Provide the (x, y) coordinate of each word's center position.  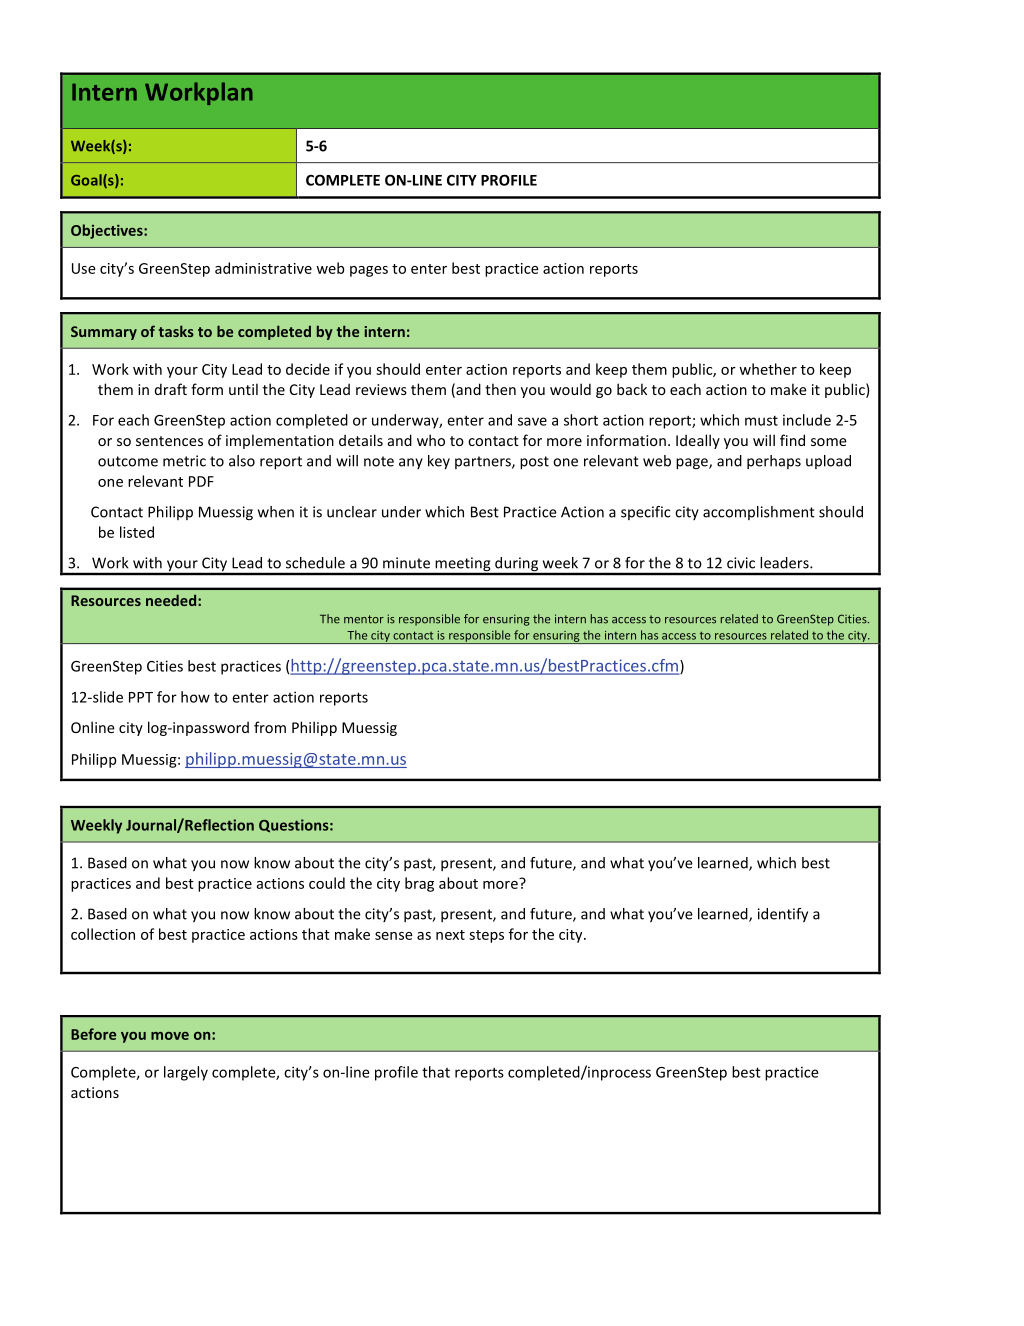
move (170, 1036)
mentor (364, 619)
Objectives (108, 231)
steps (486, 936)
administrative (263, 268)
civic (741, 563)
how (195, 697)
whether (768, 369)
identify (783, 915)
